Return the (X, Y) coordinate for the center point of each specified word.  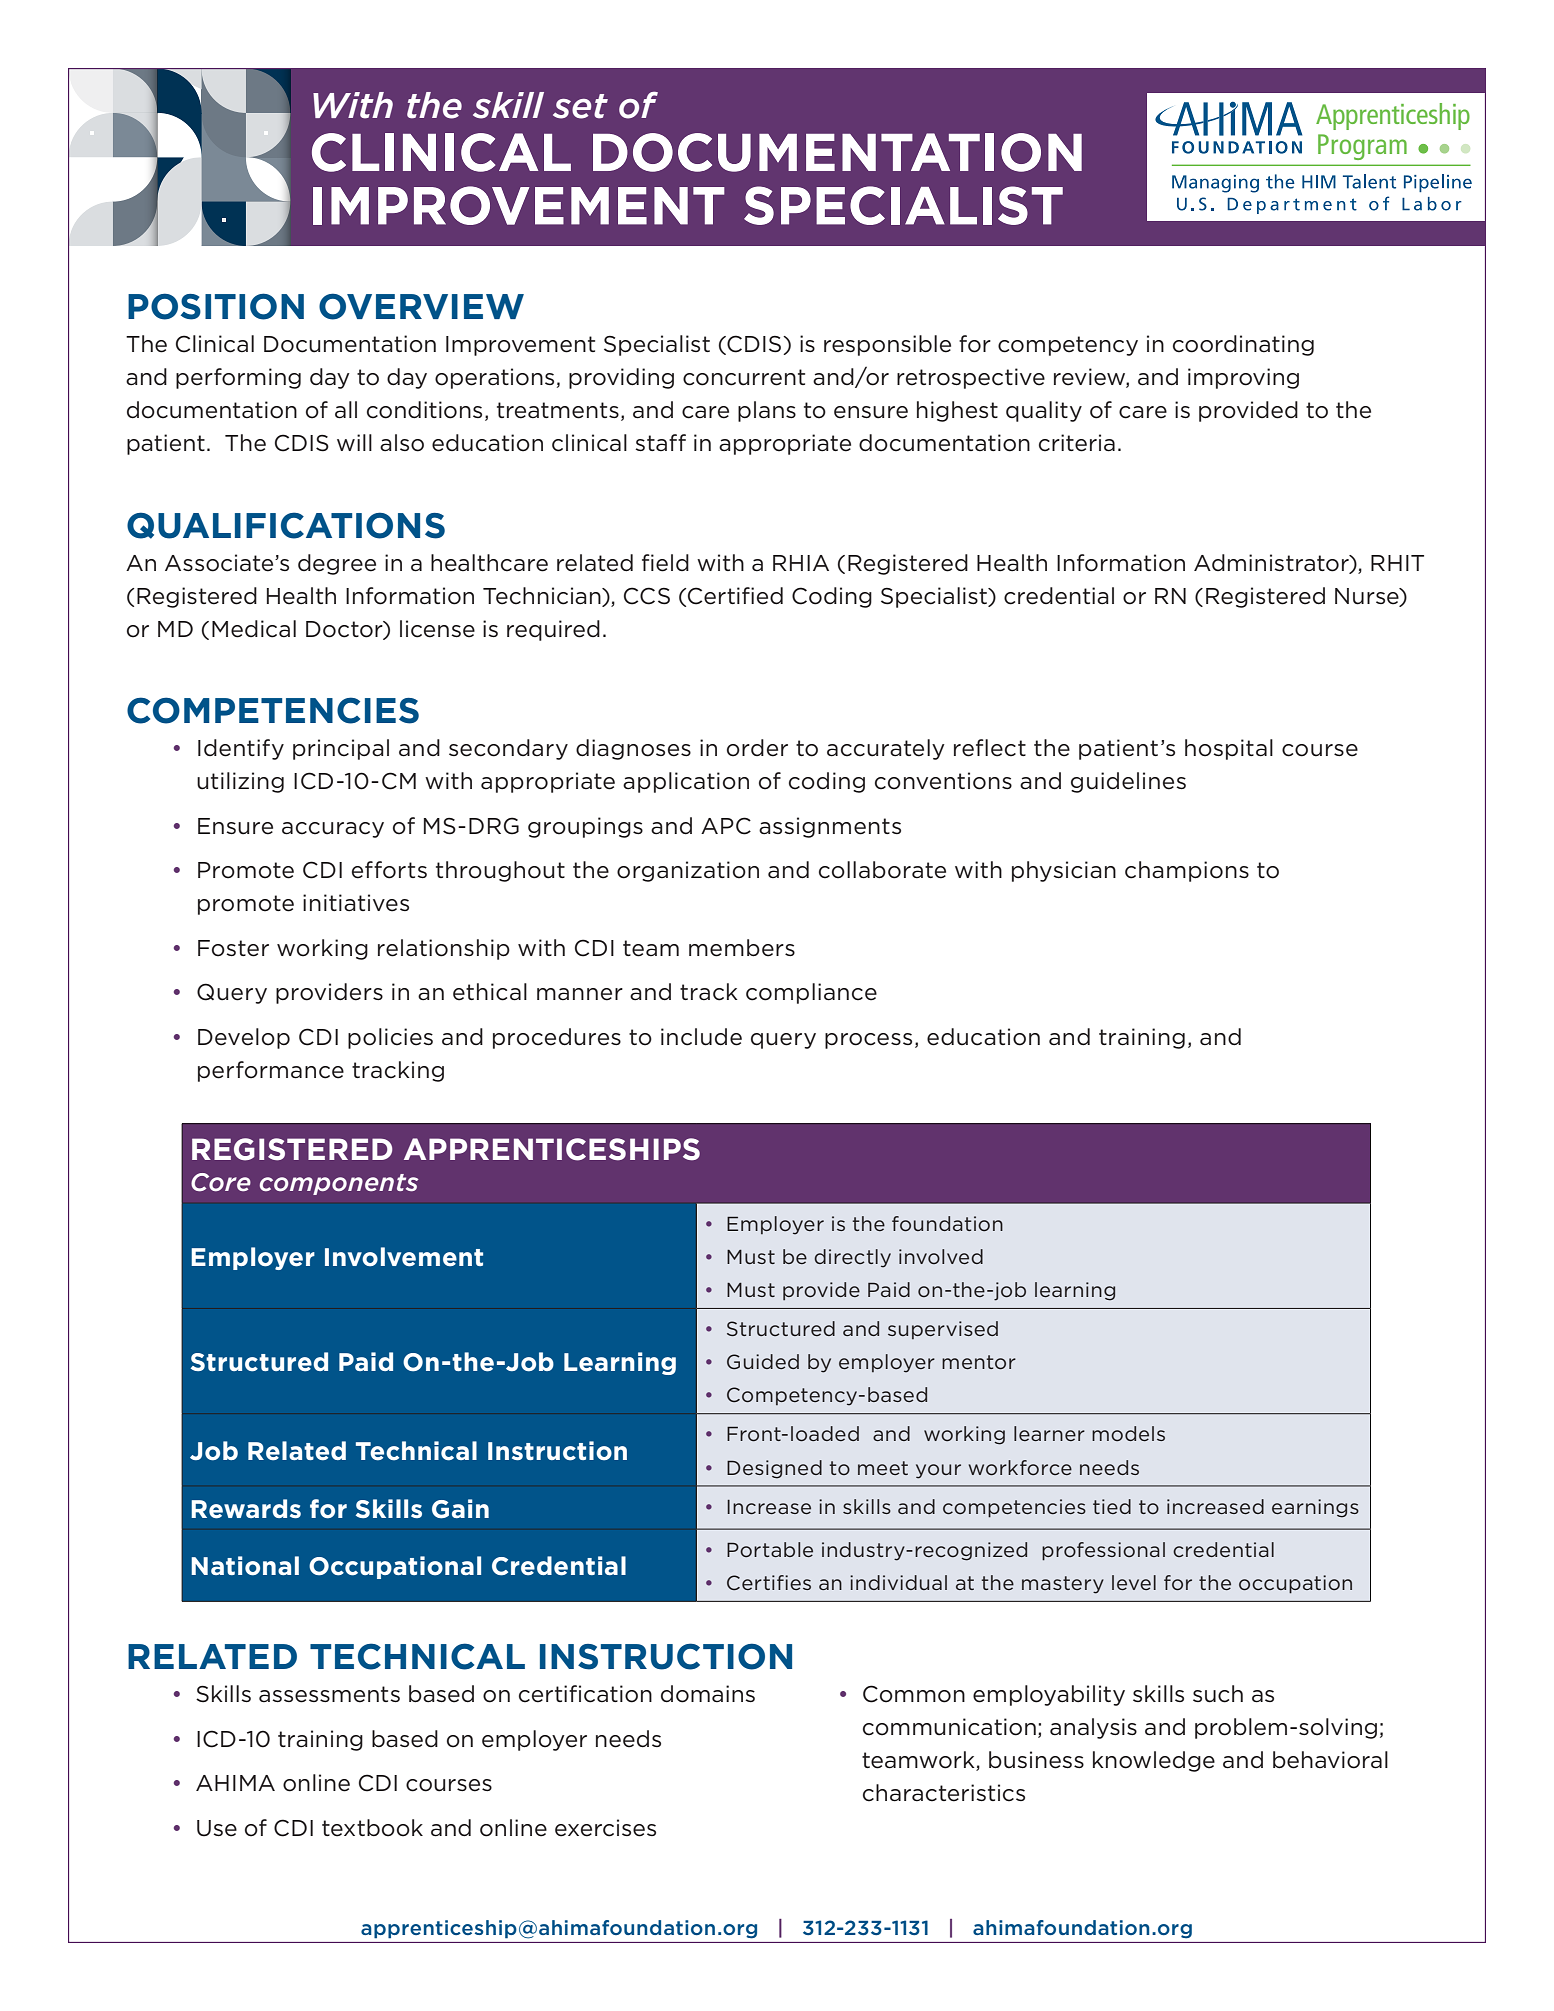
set (580, 106)
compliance (811, 993)
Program (1362, 147)
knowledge (1154, 1761)
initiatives (356, 903)
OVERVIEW (421, 306)
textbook (372, 1828)
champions (1187, 871)
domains (708, 1694)
